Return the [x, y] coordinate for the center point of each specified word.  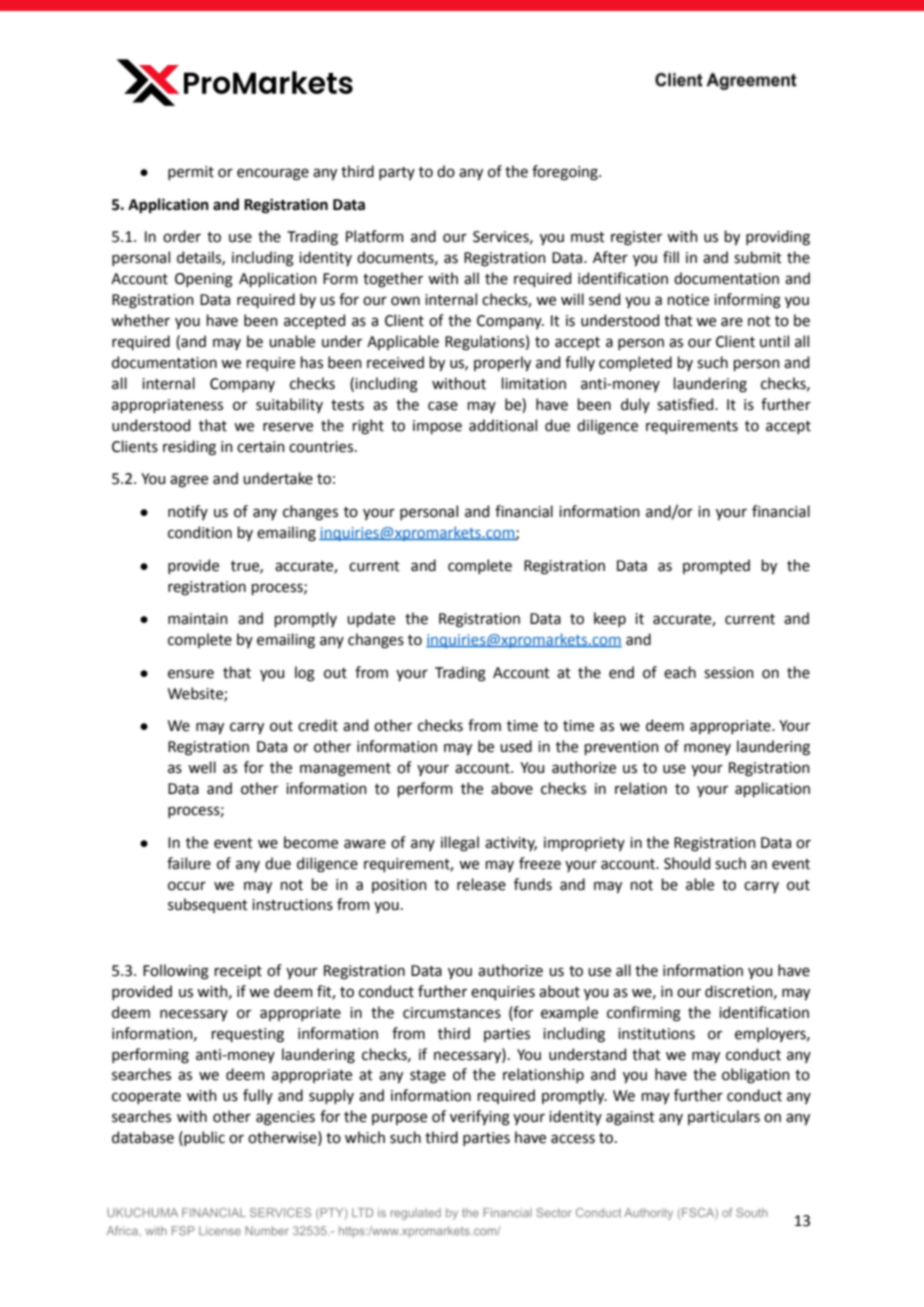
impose [437, 427]
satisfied [686, 404]
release [481, 884]
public [203, 1138]
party [397, 173]
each [680, 672]
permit [191, 173]
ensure [191, 674]
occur [187, 886]
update [371, 619]
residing [189, 448]
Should [687, 863]
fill [671, 257]
